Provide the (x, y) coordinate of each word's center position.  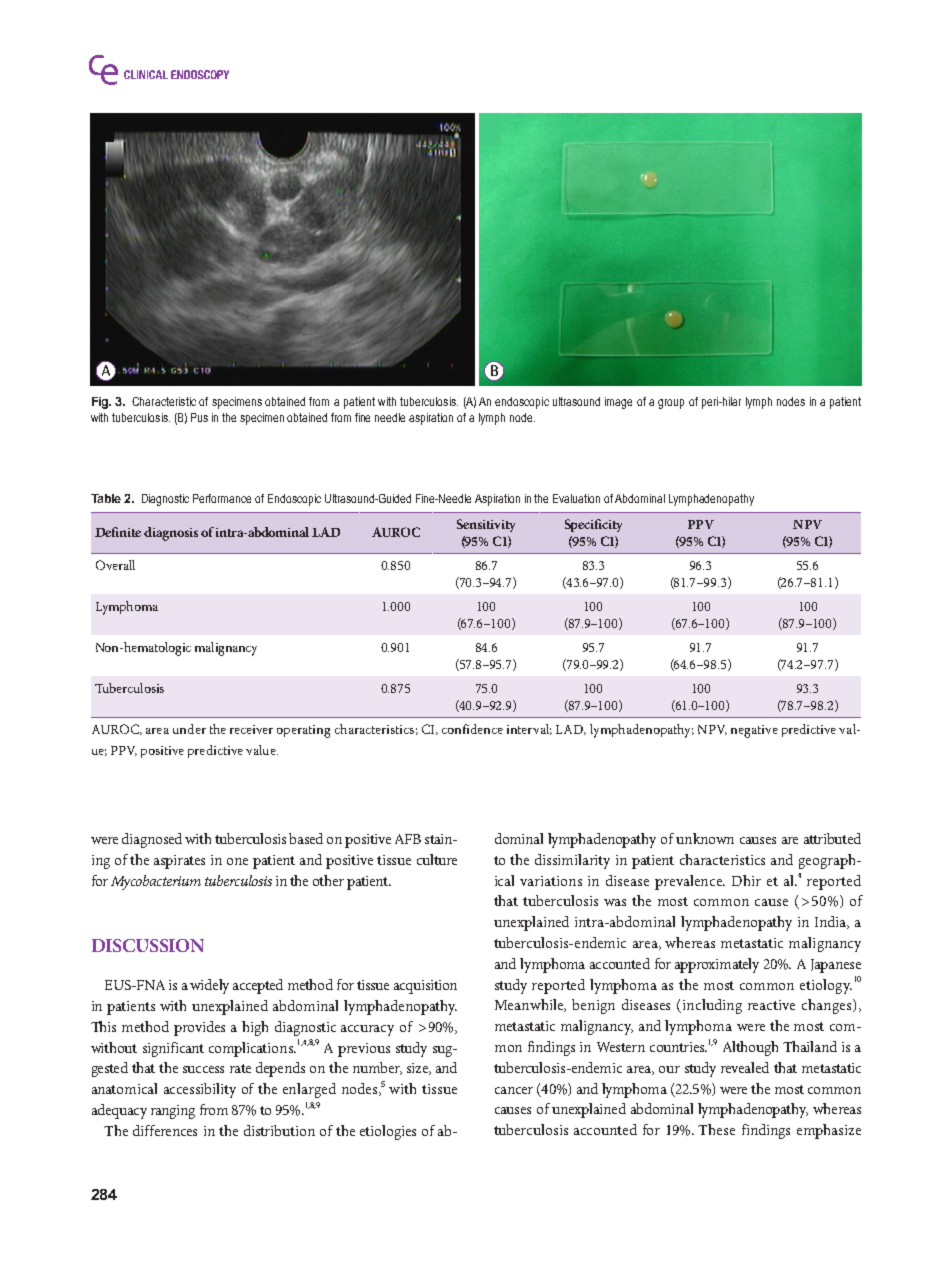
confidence (472, 729)
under (189, 729)
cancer (514, 1090)
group (671, 404)
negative (754, 731)
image (618, 403)
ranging (173, 1112)
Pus (199, 417)
